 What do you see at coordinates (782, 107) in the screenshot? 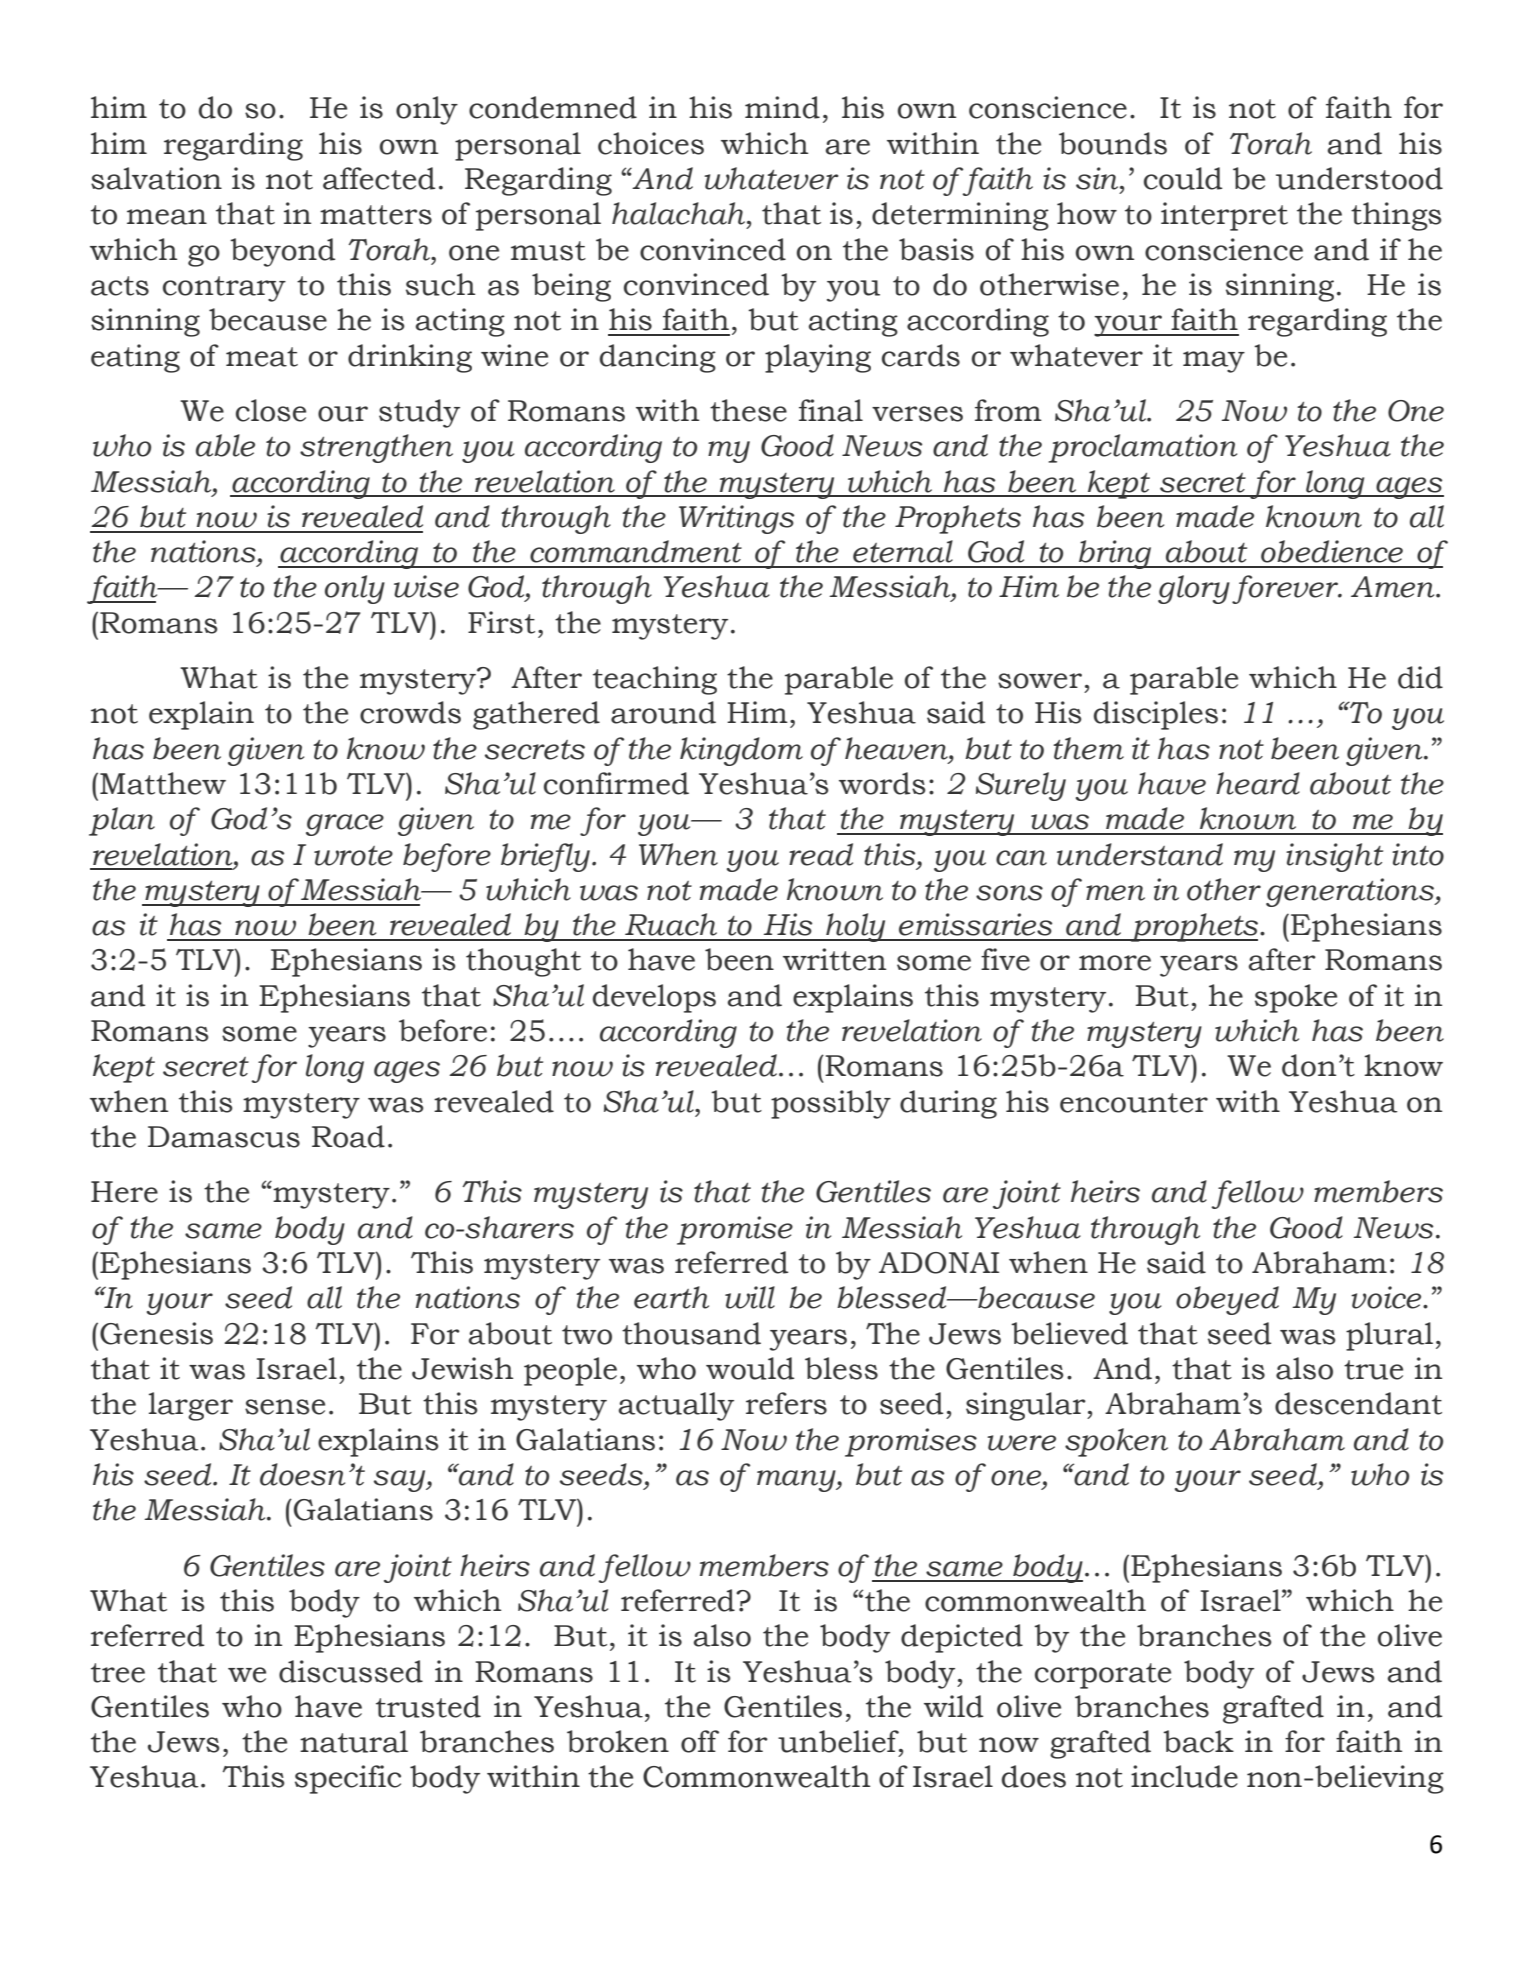
I see `mind` at bounding box center [782, 107].
